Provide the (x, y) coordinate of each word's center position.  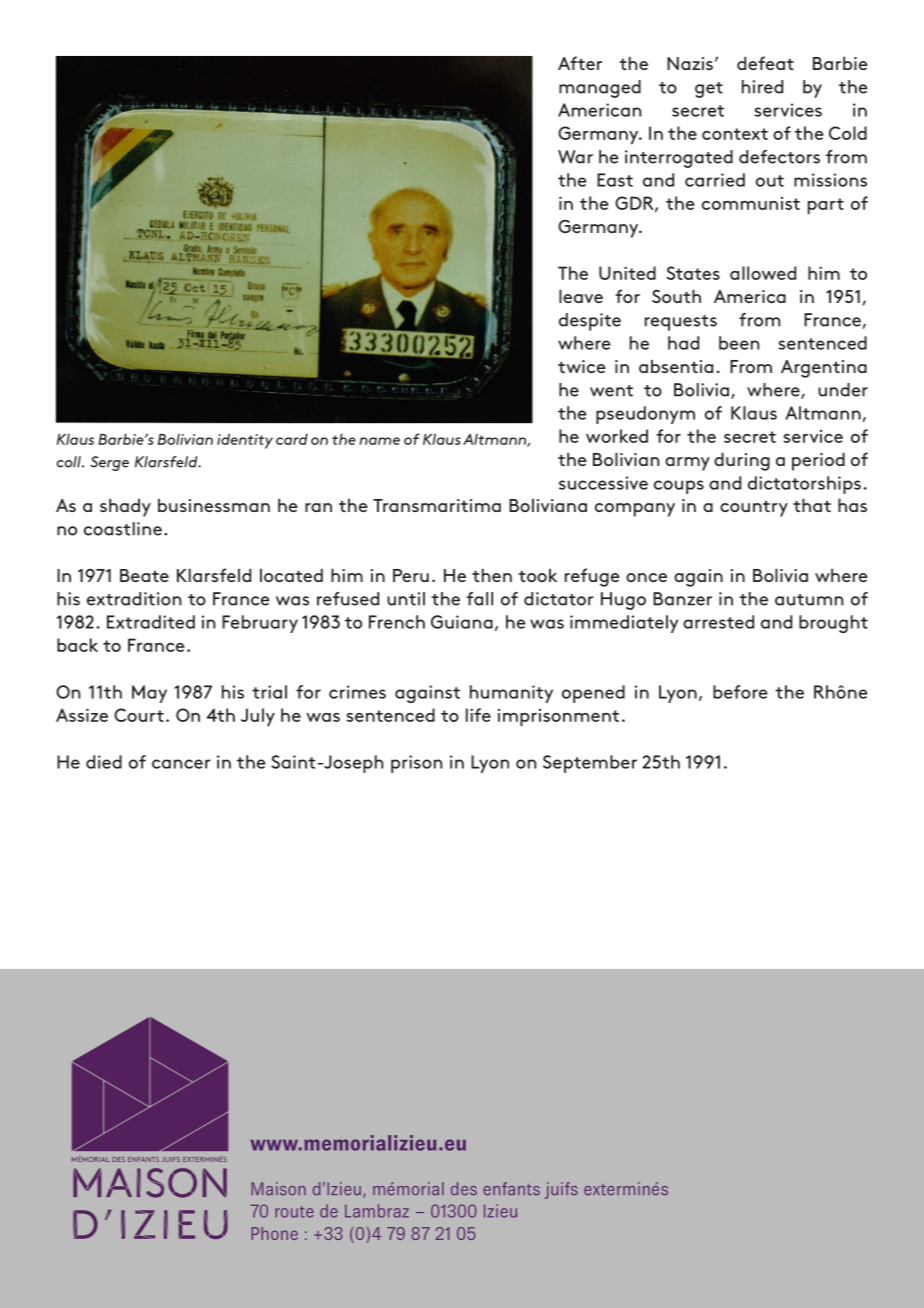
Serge (109, 463)
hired (762, 87)
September (590, 764)
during (742, 461)
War (575, 157)
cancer (181, 764)
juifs (561, 1190)
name (379, 441)
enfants (511, 1188)
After (580, 63)
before (740, 692)
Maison (278, 1188)
